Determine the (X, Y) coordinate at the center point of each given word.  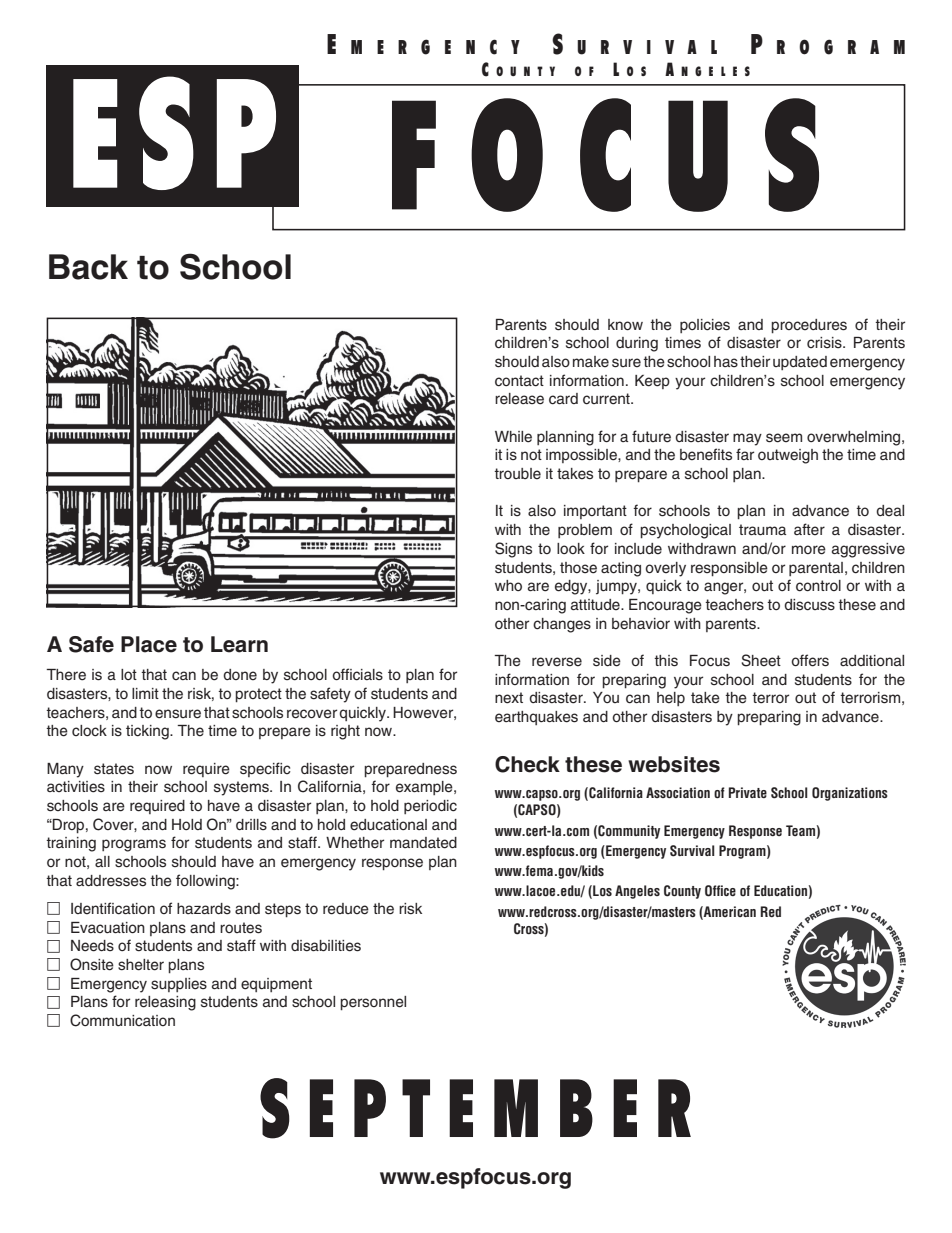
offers (810, 660)
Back (88, 267)
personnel (373, 1003)
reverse (557, 662)
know (625, 324)
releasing (165, 1003)
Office (720, 891)
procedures (809, 326)
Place (149, 644)
